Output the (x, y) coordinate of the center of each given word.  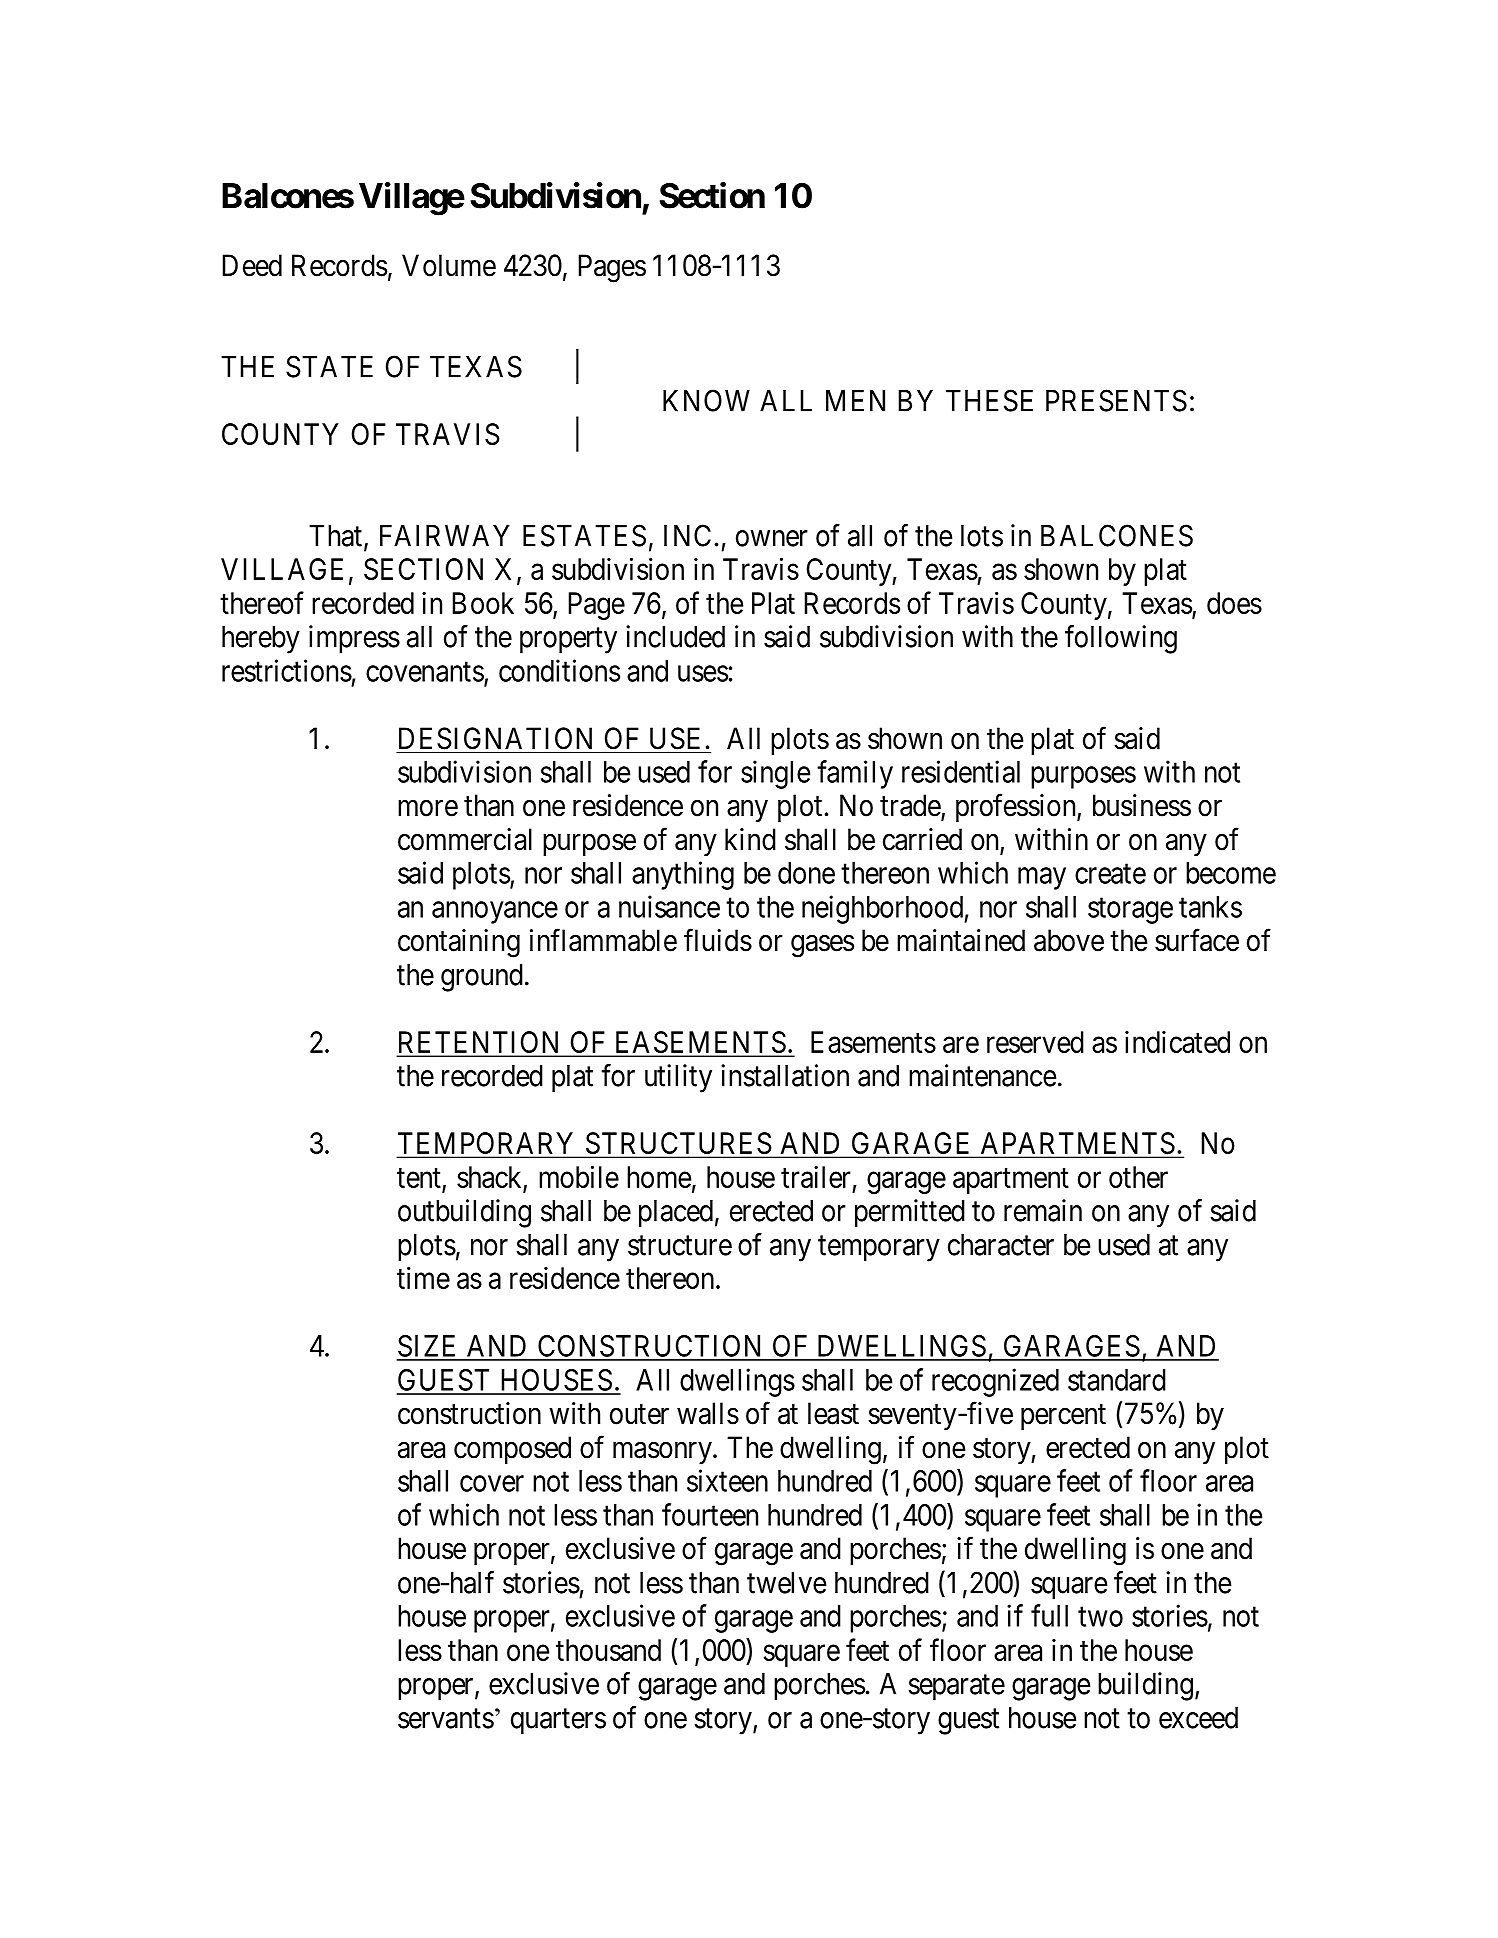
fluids (718, 940)
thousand (608, 1650)
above (1069, 940)
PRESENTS (1116, 400)
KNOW (706, 400)
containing (459, 943)
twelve (786, 1583)
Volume (449, 265)
